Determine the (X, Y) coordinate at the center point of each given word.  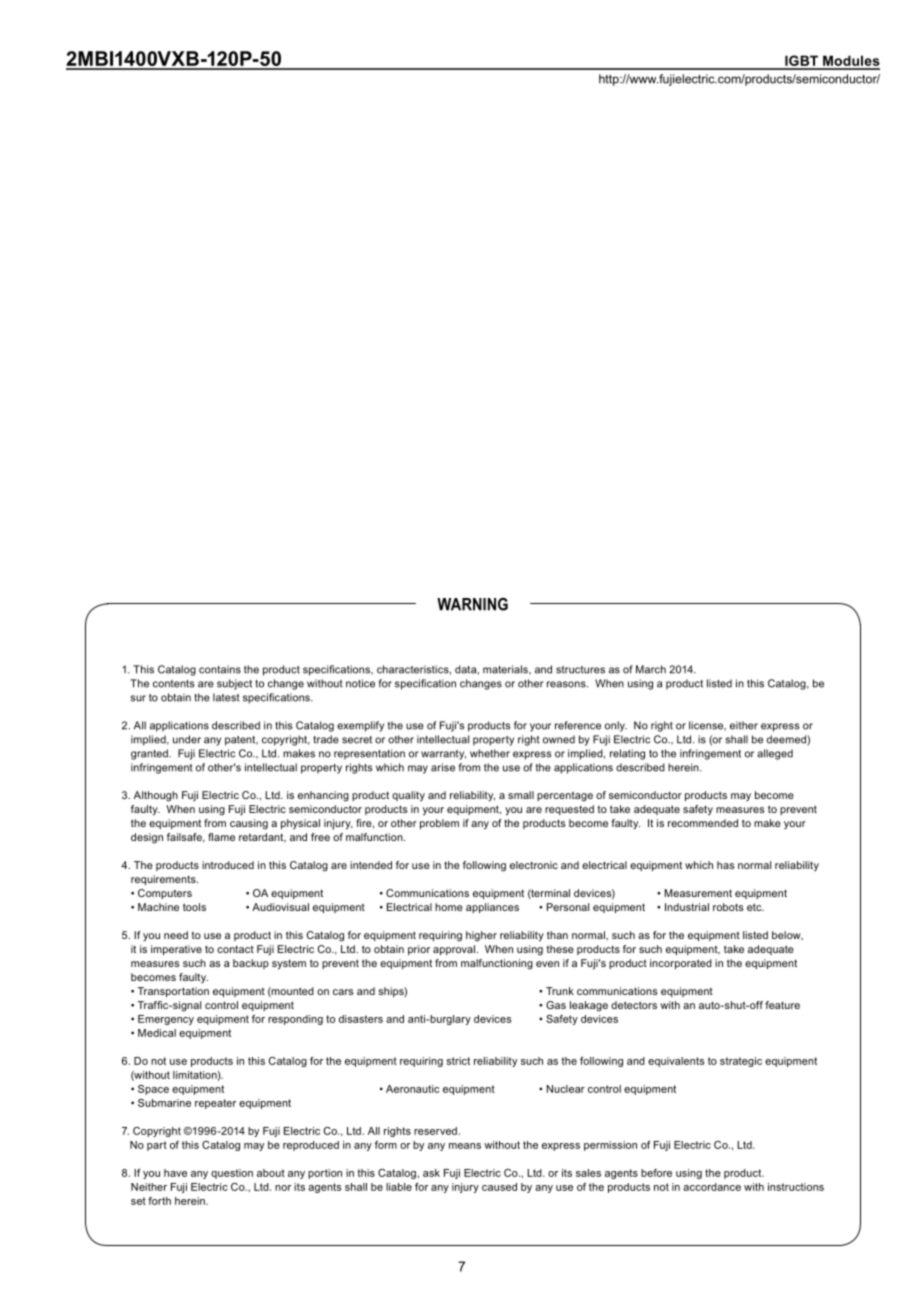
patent (241, 741)
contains (220, 669)
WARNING (472, 604)
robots (728, 907)
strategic (741, 1062)
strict (458, 1061)
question (232, 1174)
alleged (775, 754)
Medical (157, 1033)
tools (194, 907)
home (449, 907)
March (651, 669)
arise (443, 767)
